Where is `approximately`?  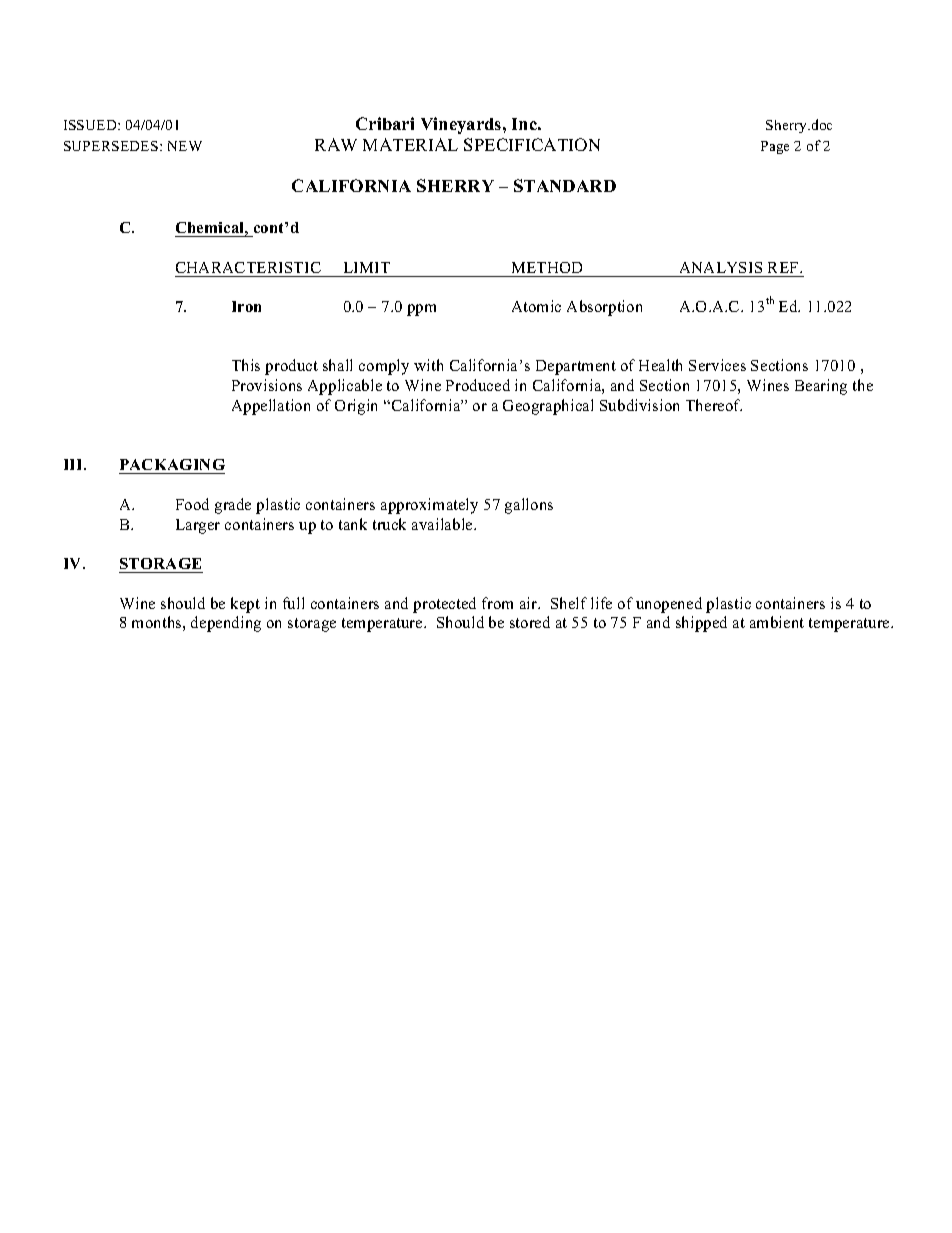
approximately is located at coordinates (429, 506).
